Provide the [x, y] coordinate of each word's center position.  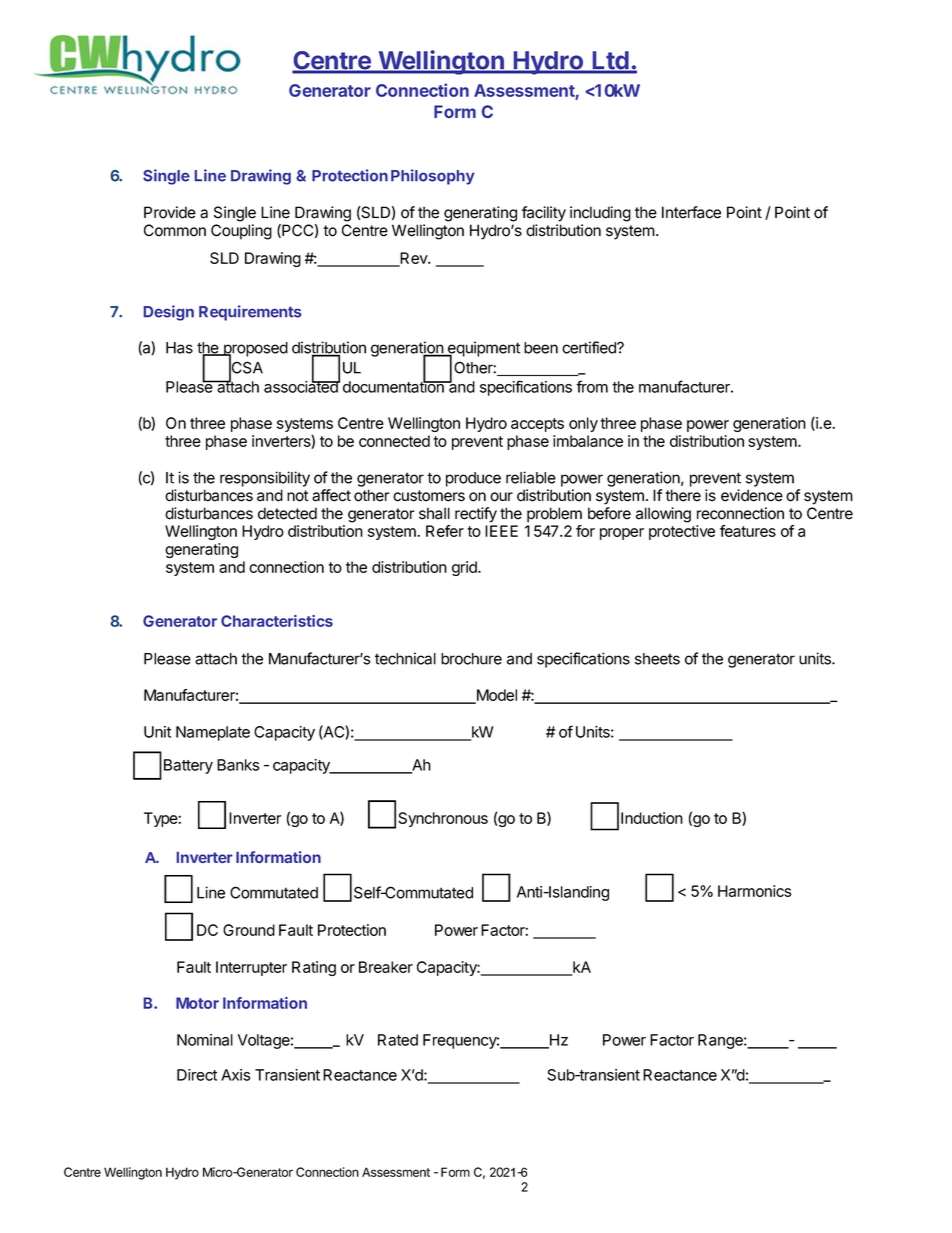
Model [495, 696]
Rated [398, 1040]
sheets [657, 659]
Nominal [205, 1040]
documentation [394, 386]
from [592, 386]
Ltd [611, 61]
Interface [691, 212]
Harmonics [755, 891]
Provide [170, 212]
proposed [254, 350]
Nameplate [213, 733]
